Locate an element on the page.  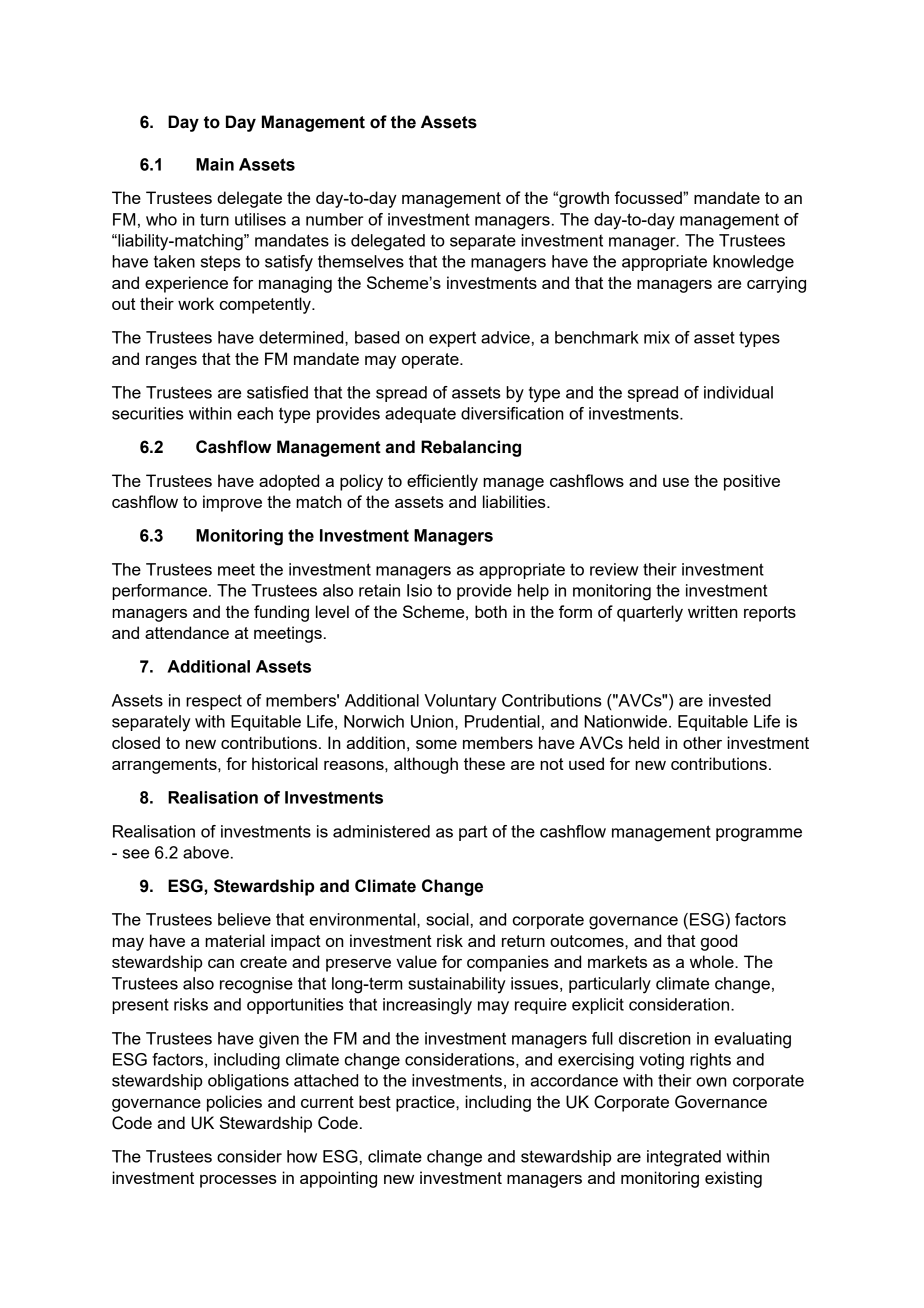
focussed is located at coordinates (649, 197).
